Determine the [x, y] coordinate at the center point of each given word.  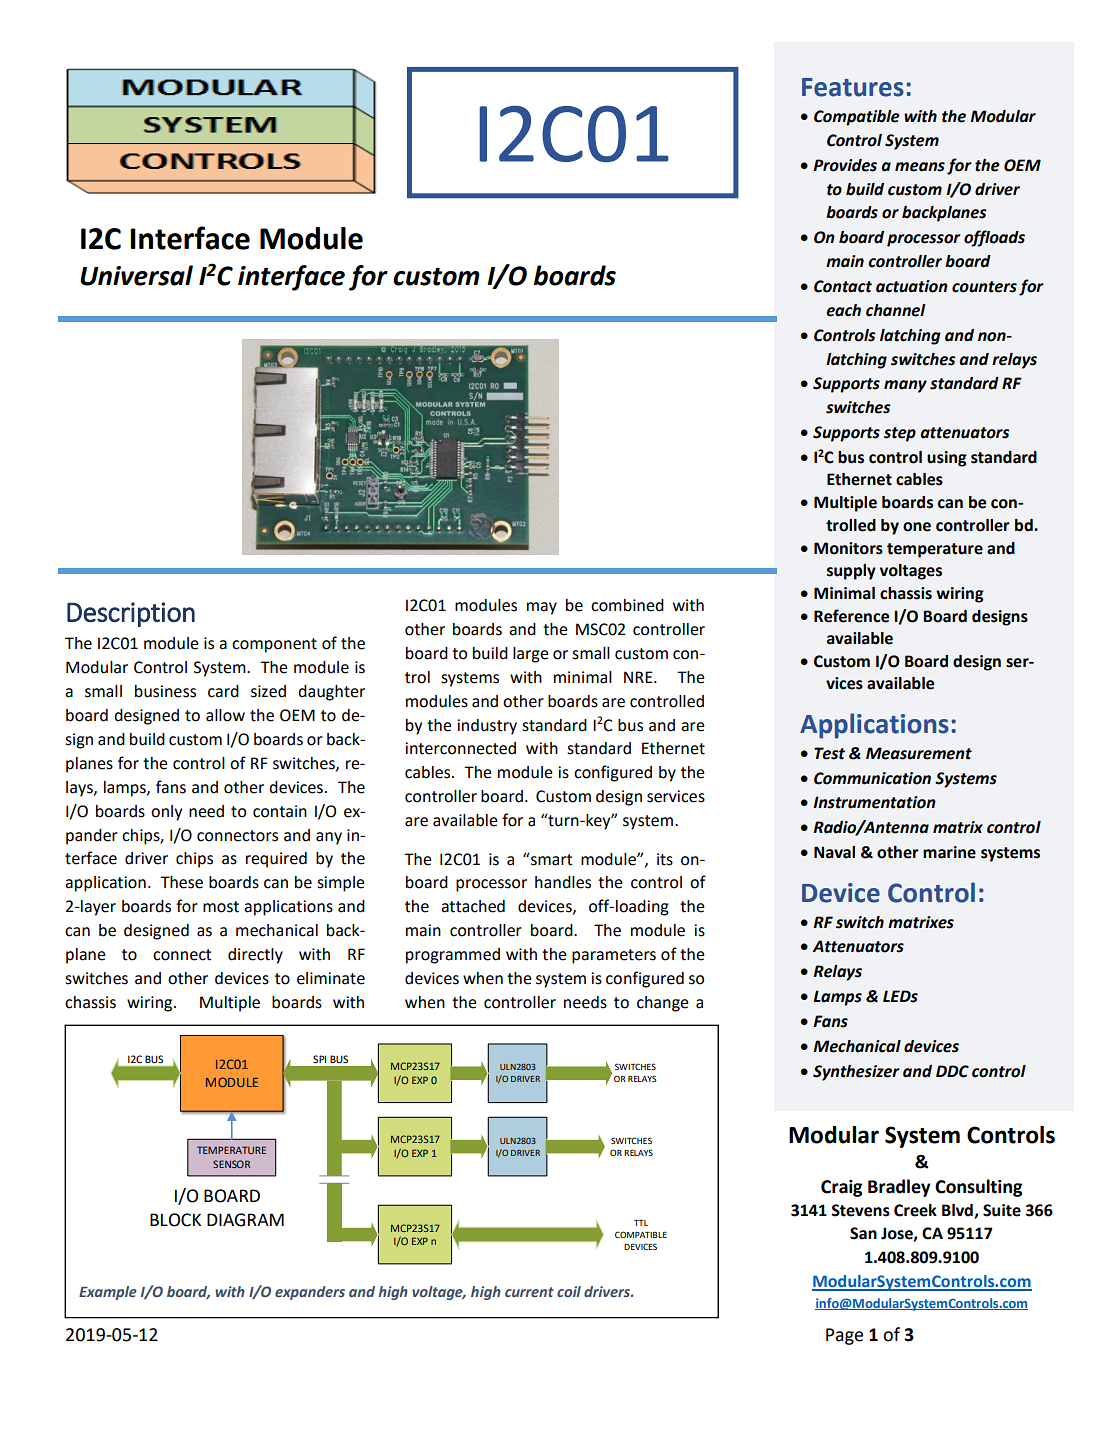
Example [108, 1293]
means [920, 167]
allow [225, 715]
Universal [136, 275]
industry [487, 727]
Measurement [919, 753]
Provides [845, 165]
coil [569, 1291]
